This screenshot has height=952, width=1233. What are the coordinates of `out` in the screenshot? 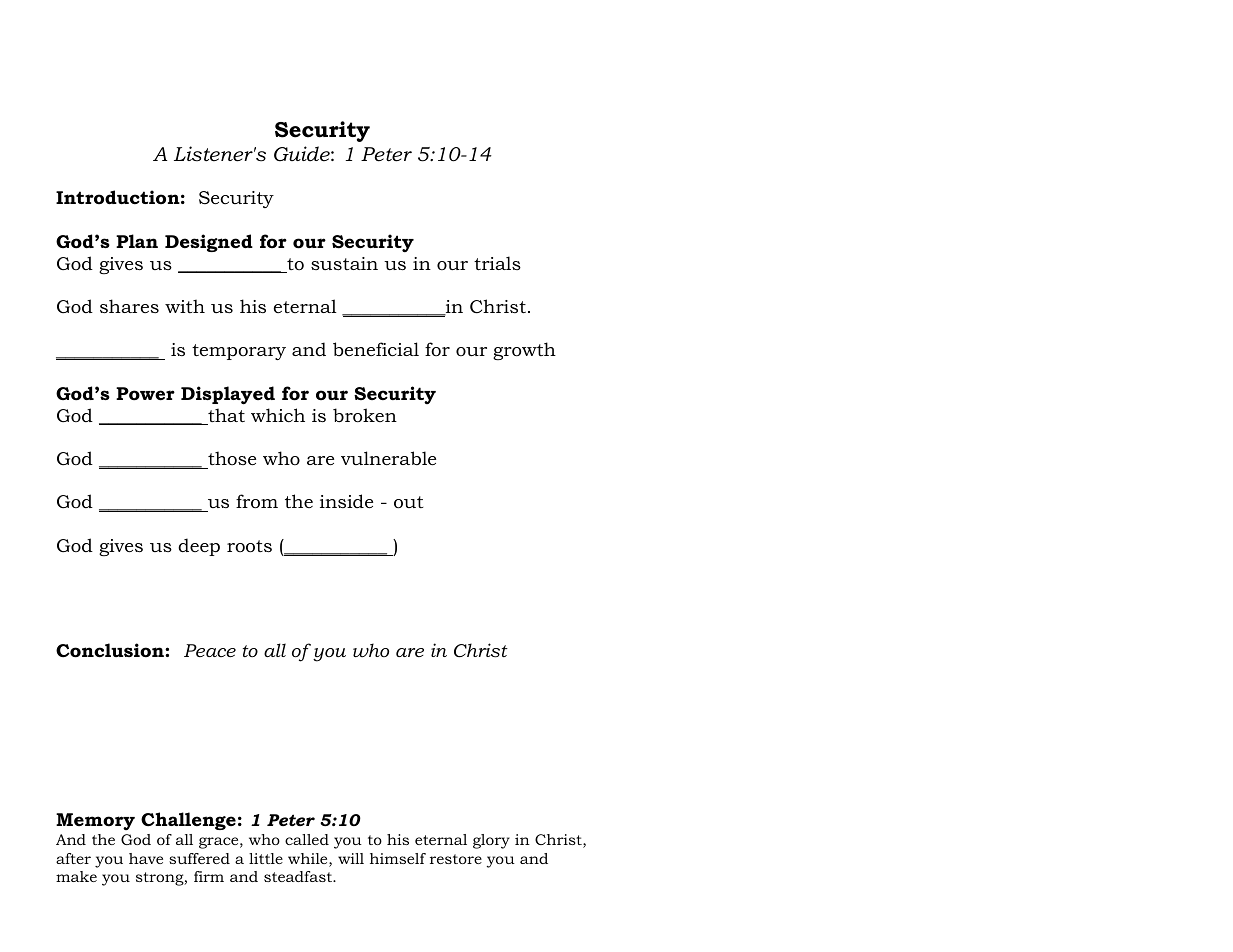 It's located at (408, 502).
